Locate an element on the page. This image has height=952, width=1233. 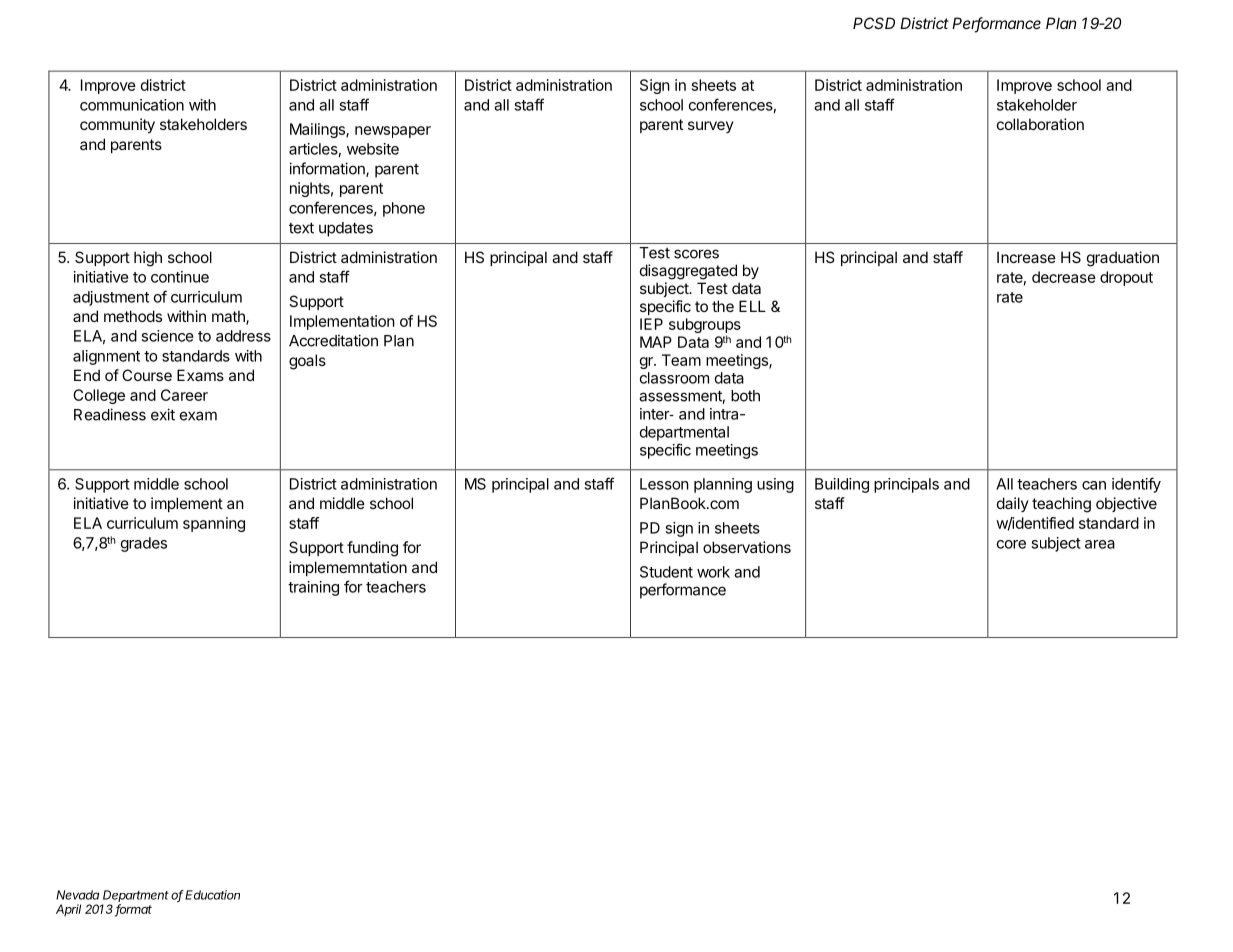
Lesson is located at coordinates (664, 484).
